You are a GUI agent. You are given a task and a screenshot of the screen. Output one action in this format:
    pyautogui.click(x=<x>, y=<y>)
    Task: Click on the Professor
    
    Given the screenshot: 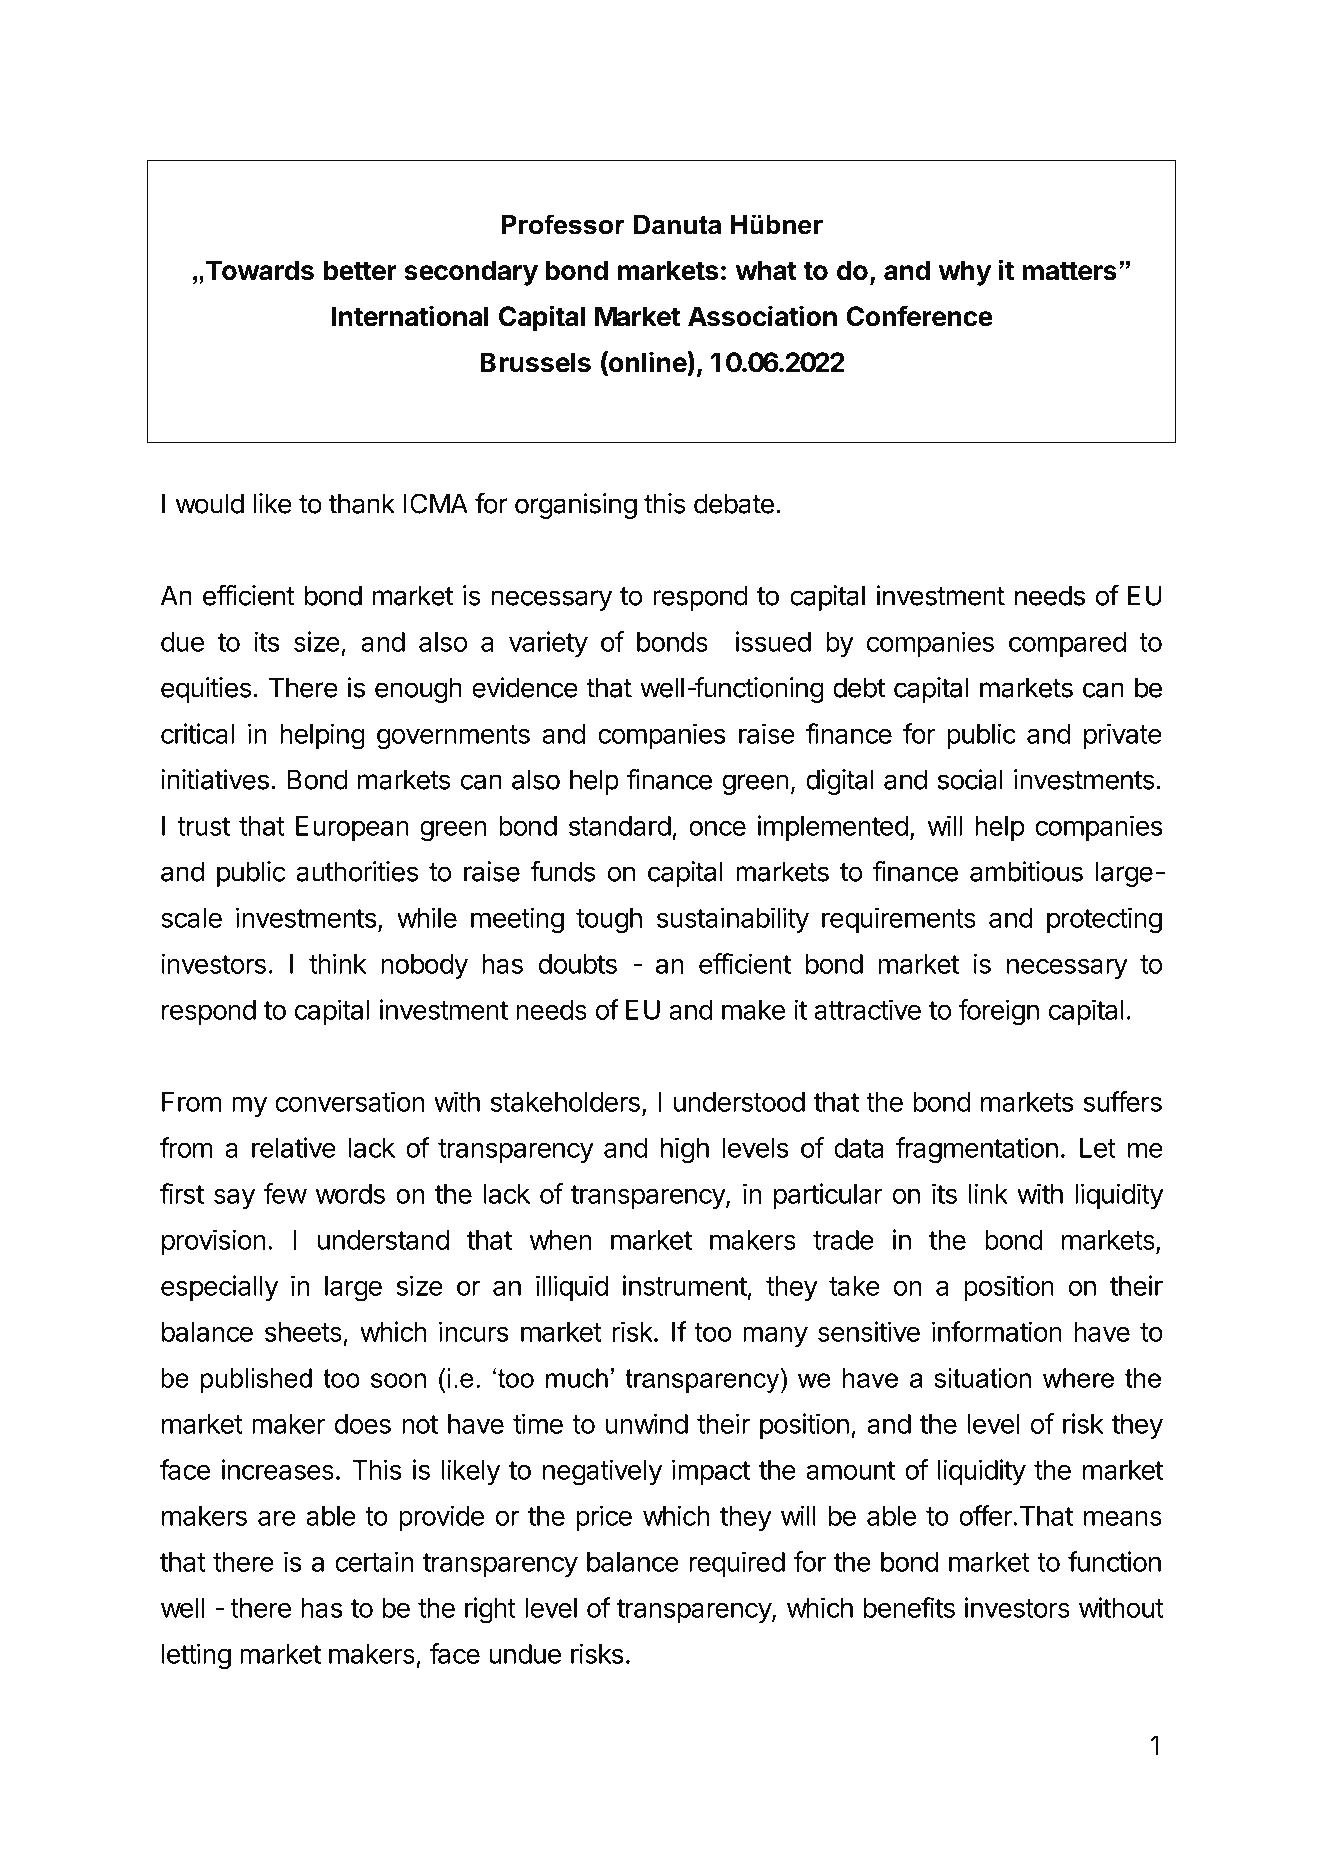 What is the action you would take?
    pyautogui.click(x=563, y=224)
